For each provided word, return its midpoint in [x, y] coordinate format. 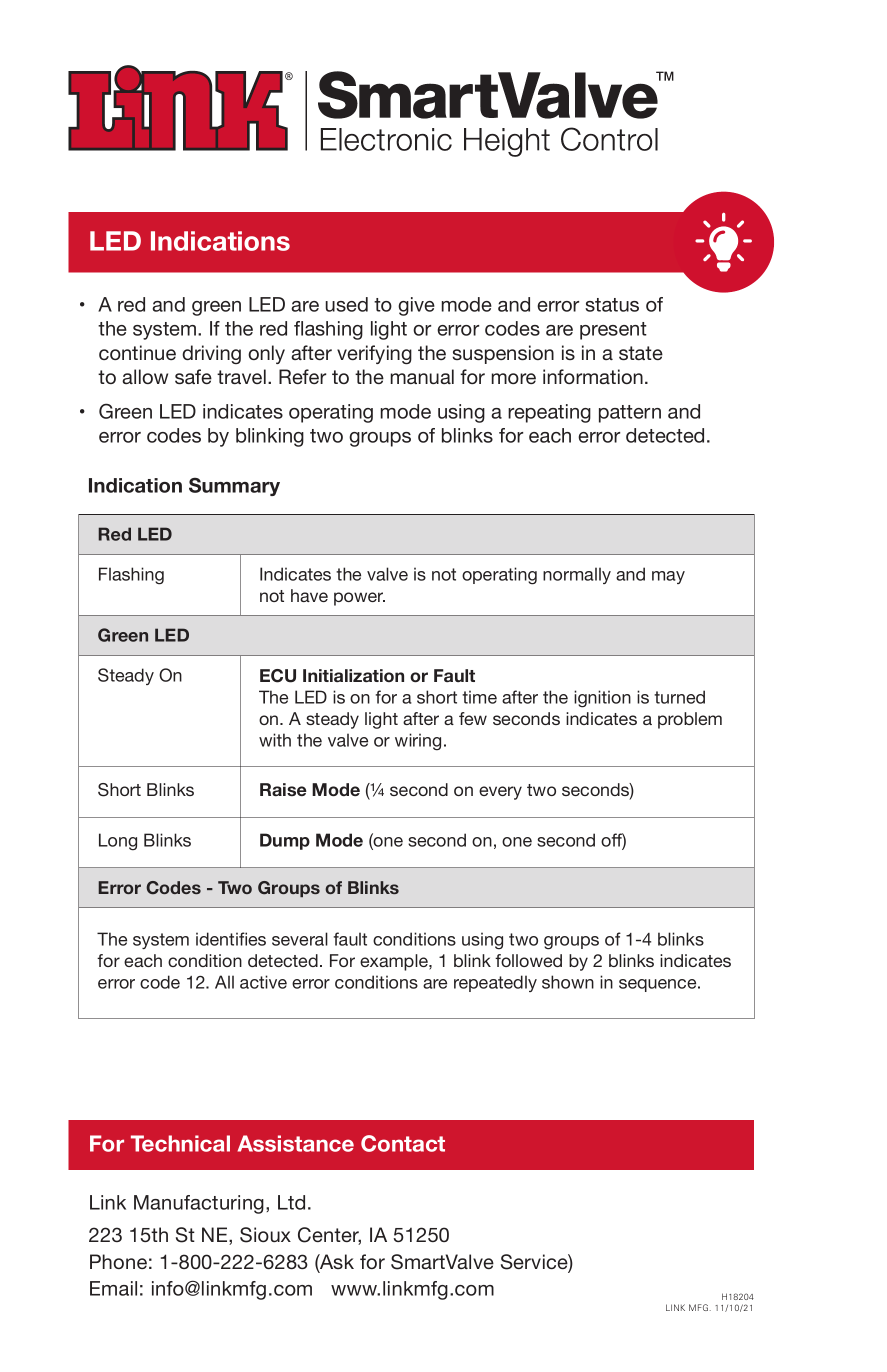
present [613, 331]
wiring [418, 742]
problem [690, 720]
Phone [118, 1261]
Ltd [291, 1202]
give [416, 306]
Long [118, 842]
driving [211, 354]
